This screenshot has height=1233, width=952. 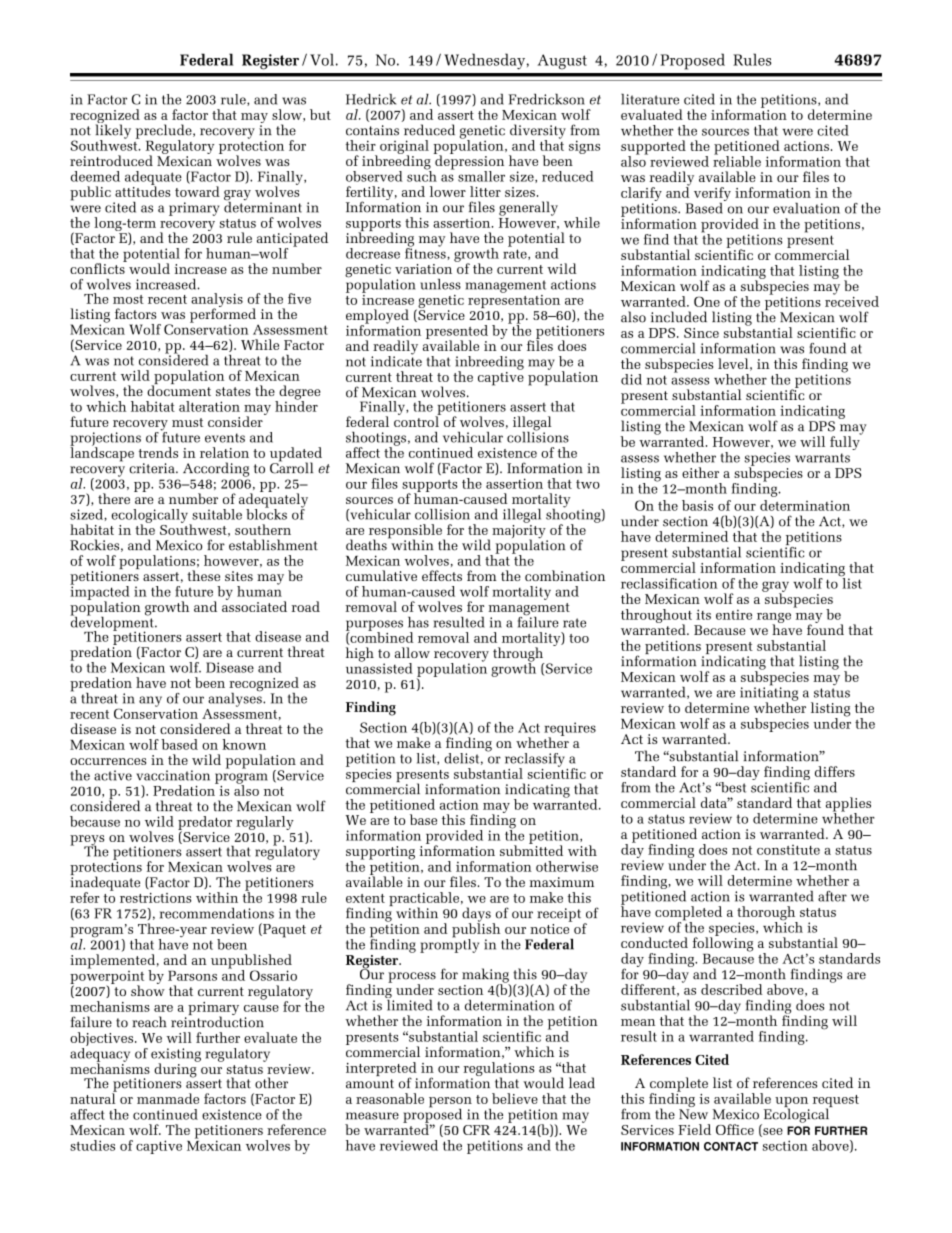 What do you see at coordinates (538, 132) in the screenshot?
I see `diversity` at bounding box center [538, 132].
